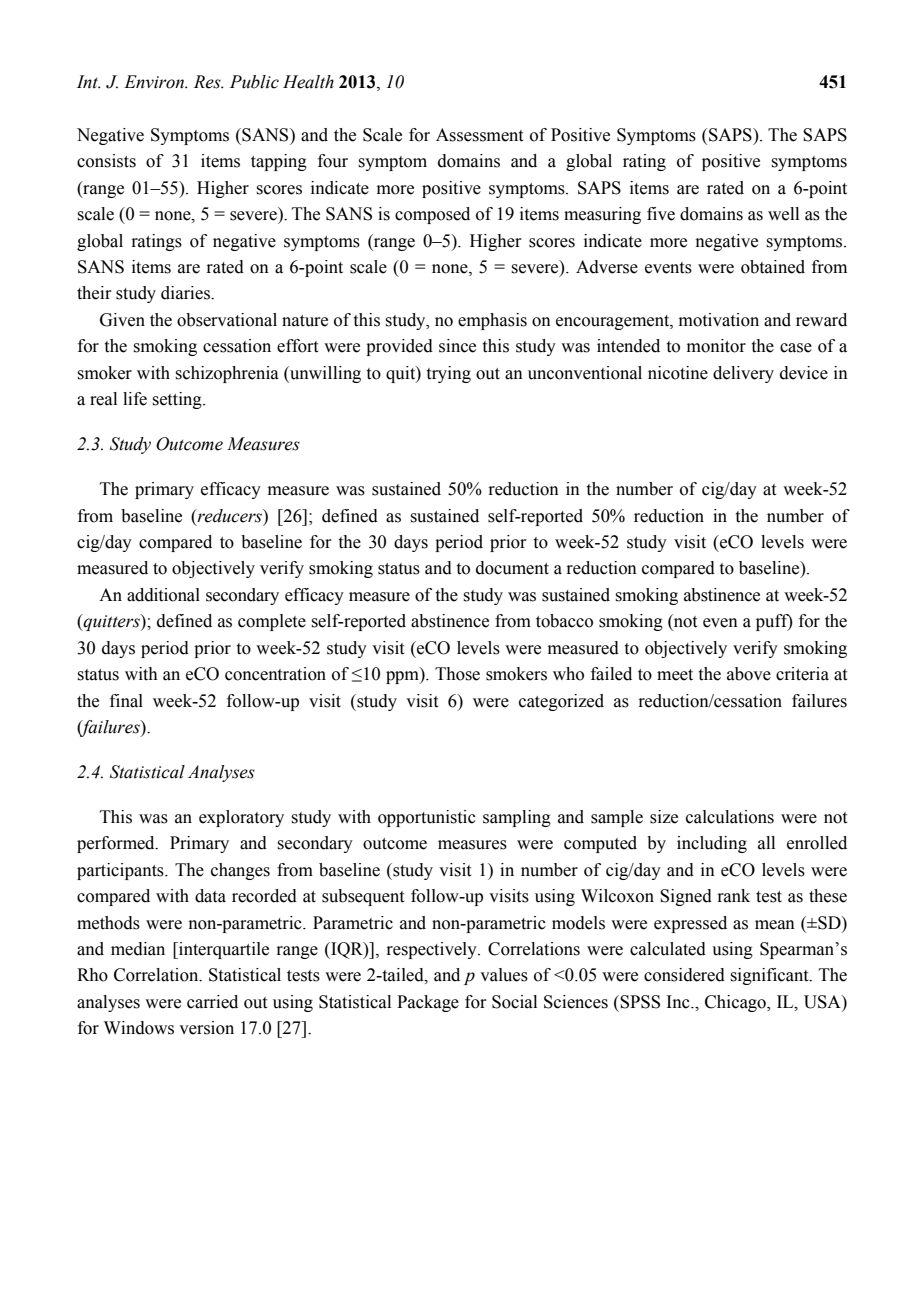 This screenshot has width=924, height=1308. Describe the element at coordinates (730, 817) in the screenshot. I see `calculations` at that location.
